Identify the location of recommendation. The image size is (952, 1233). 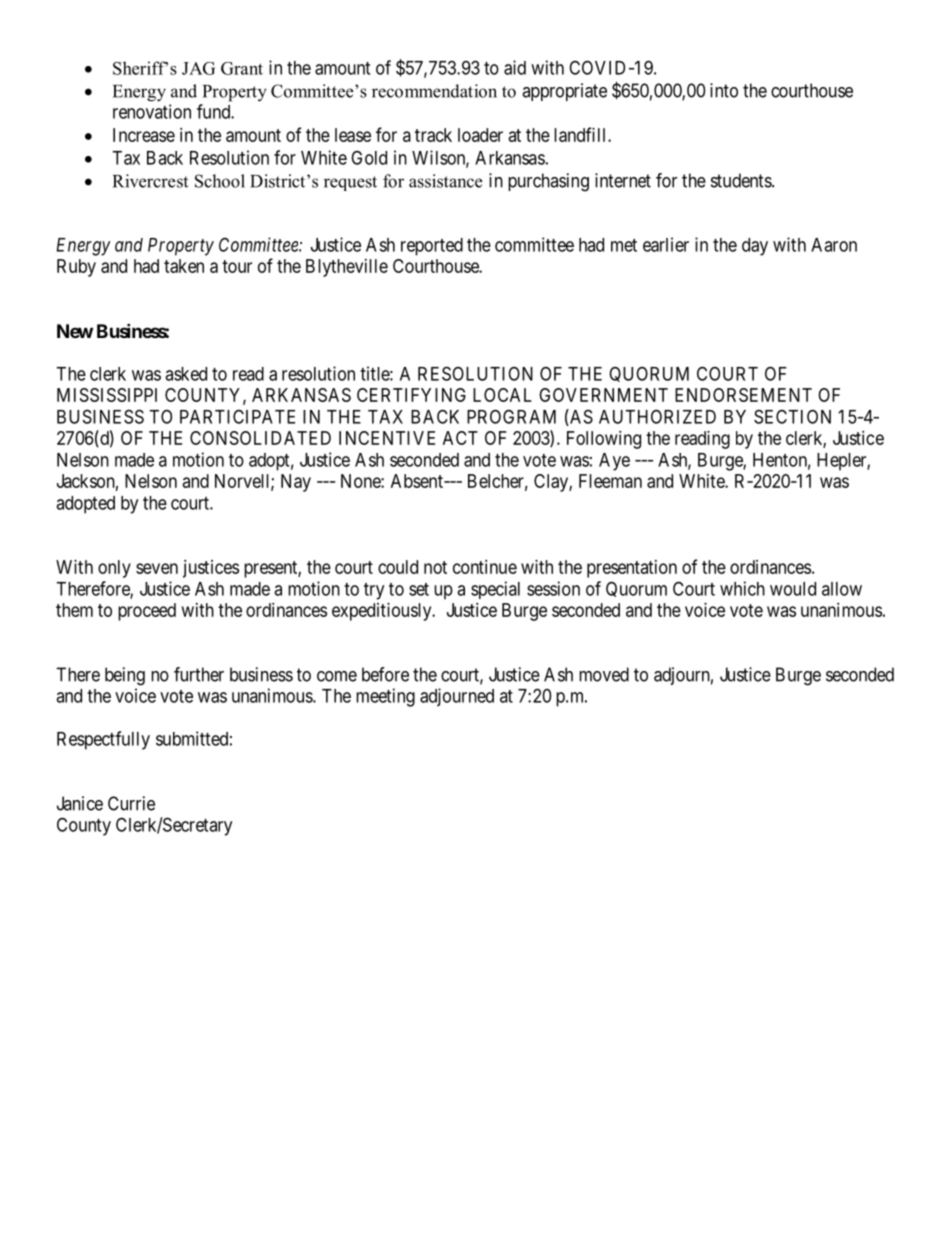
(434, 91).
